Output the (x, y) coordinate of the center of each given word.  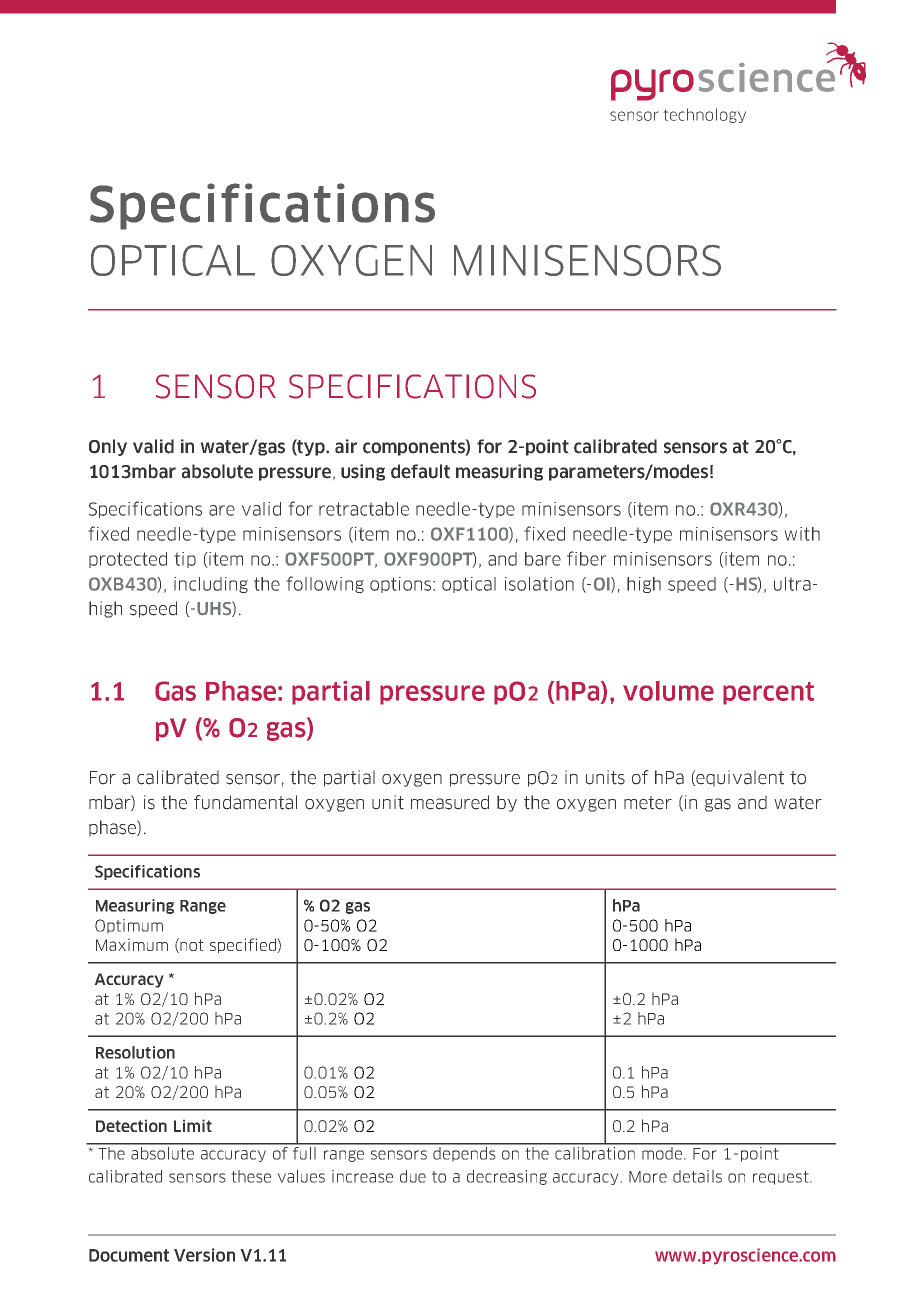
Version (204, 1255)
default (420, 471)
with (802, 534)
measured (450, 802)
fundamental (245, 802)
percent (768, 693)
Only (108, 447)
